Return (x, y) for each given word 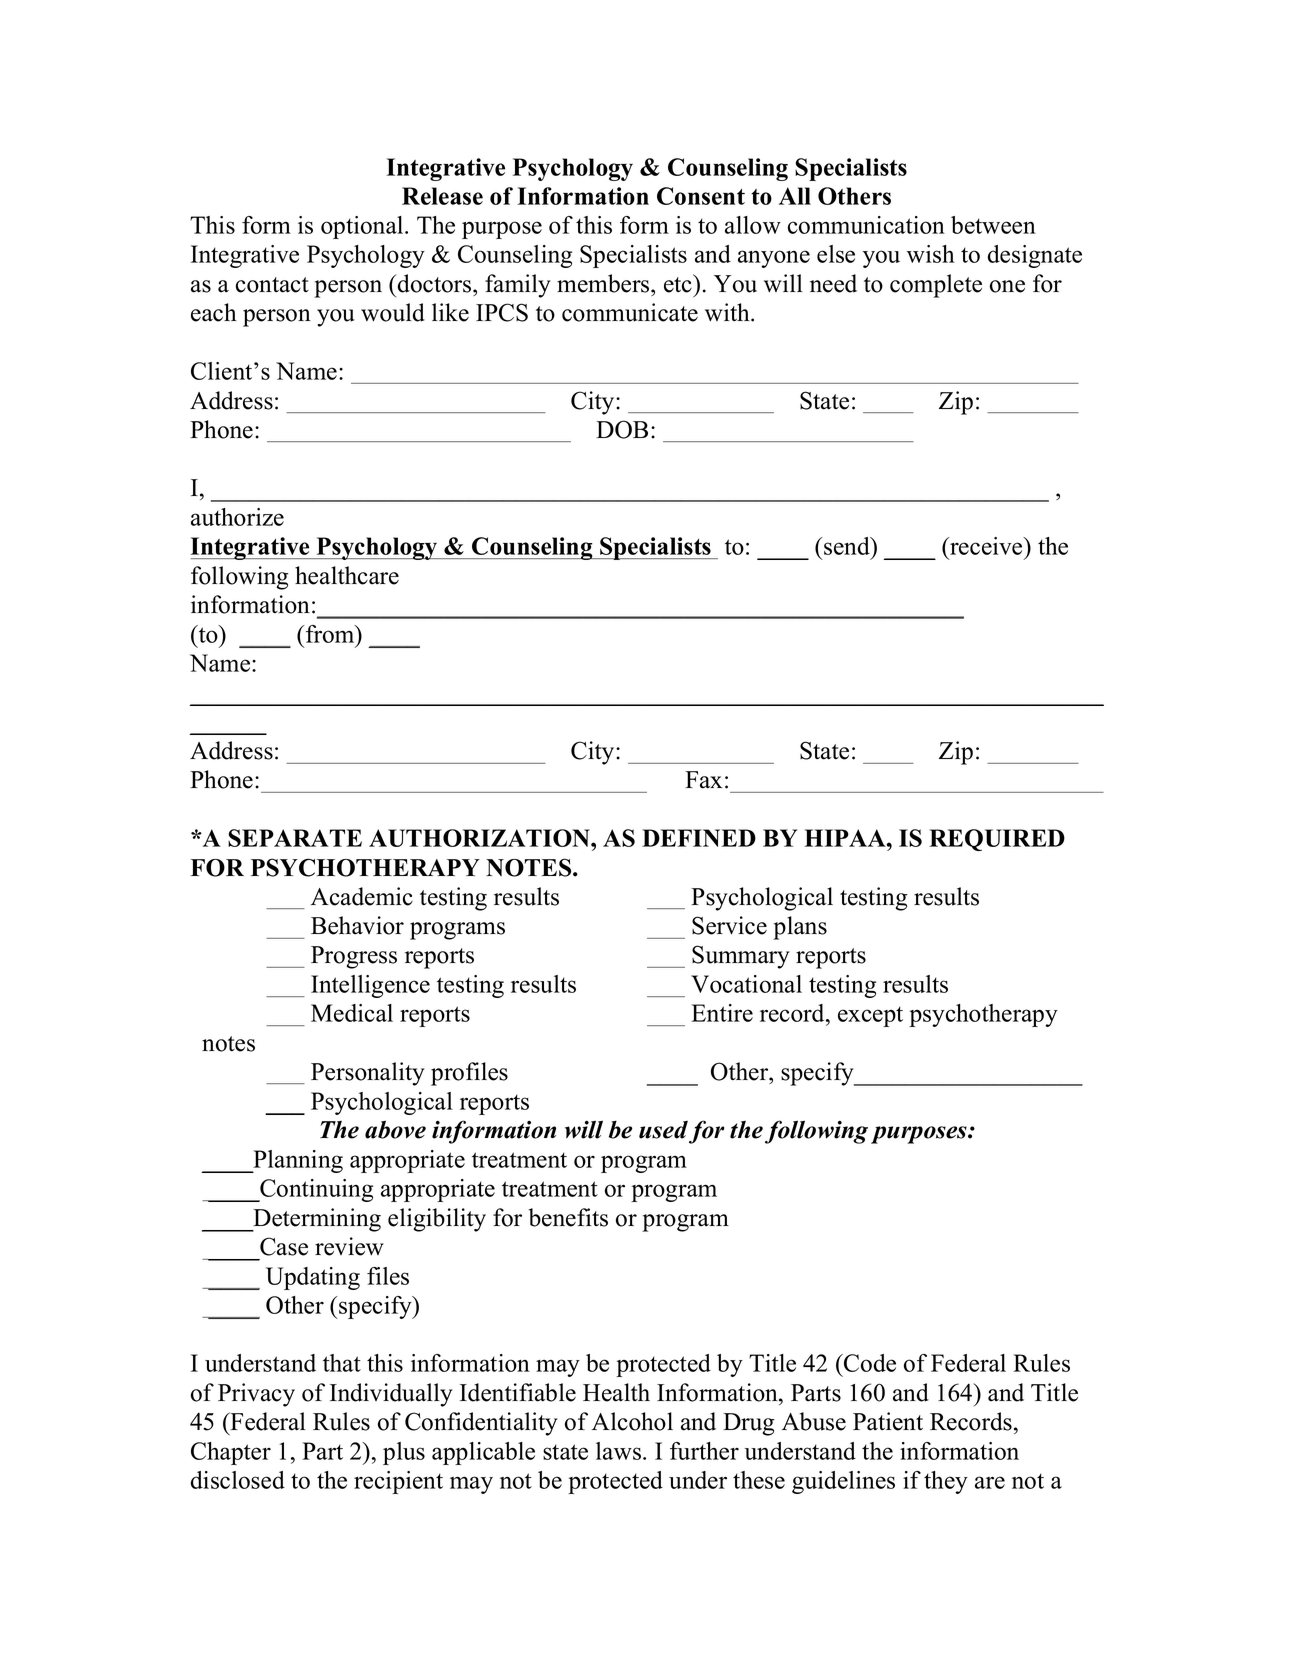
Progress (354, 957)
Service (729, 925)
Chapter (231, 1453)
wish (931, 254)
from (331, 634)
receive (986, 546)
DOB (622, 429)
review (349, 1246)
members (604, 283)
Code (869, 1363)
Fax (703, 780)
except (870, 1016)
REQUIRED (997, 840)
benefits (568, 1217)
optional (363, 227)
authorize (237, 517)
